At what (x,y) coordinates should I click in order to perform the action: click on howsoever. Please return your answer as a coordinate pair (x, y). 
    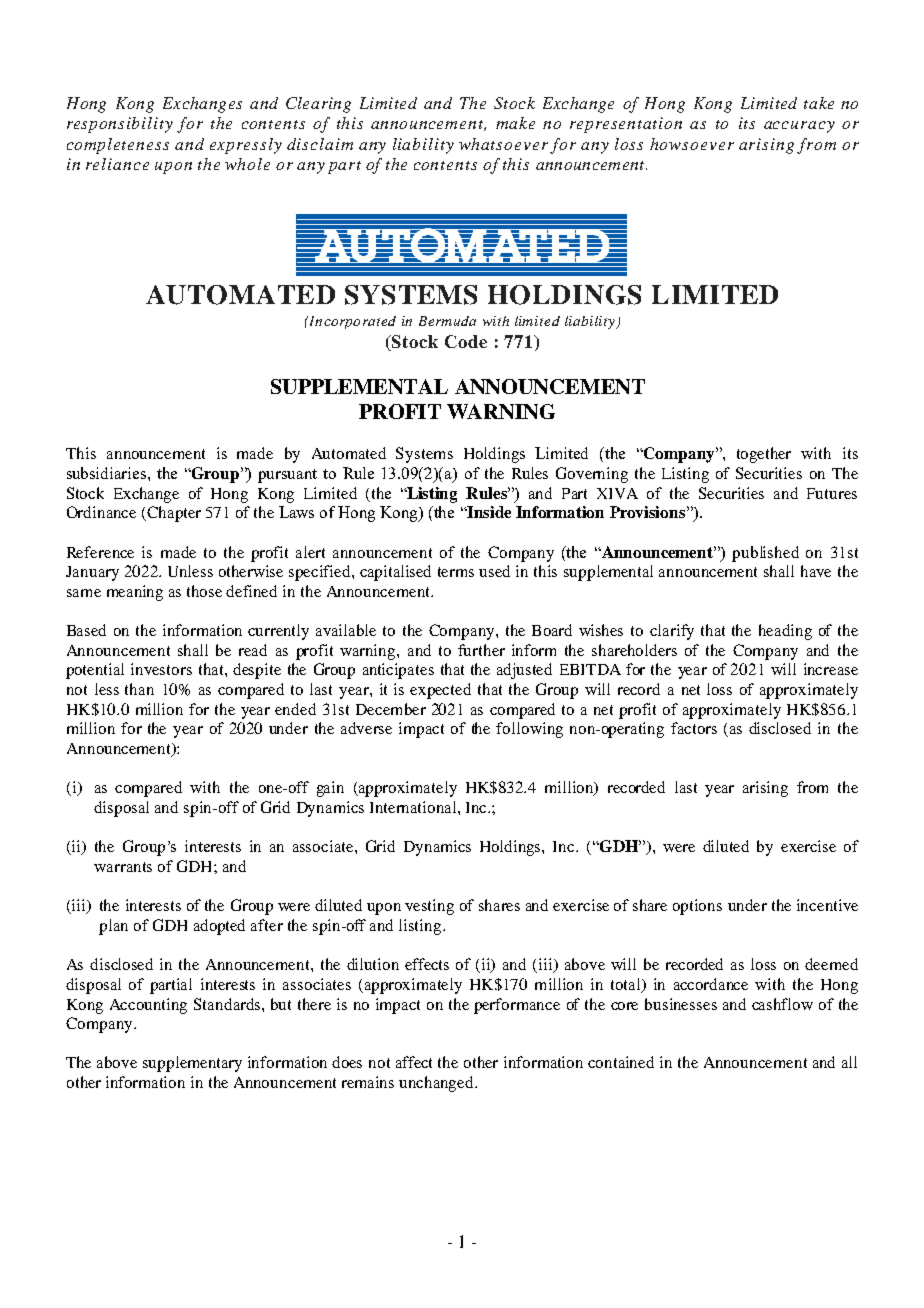
    Looking at the image, I should click on (692, 144).
